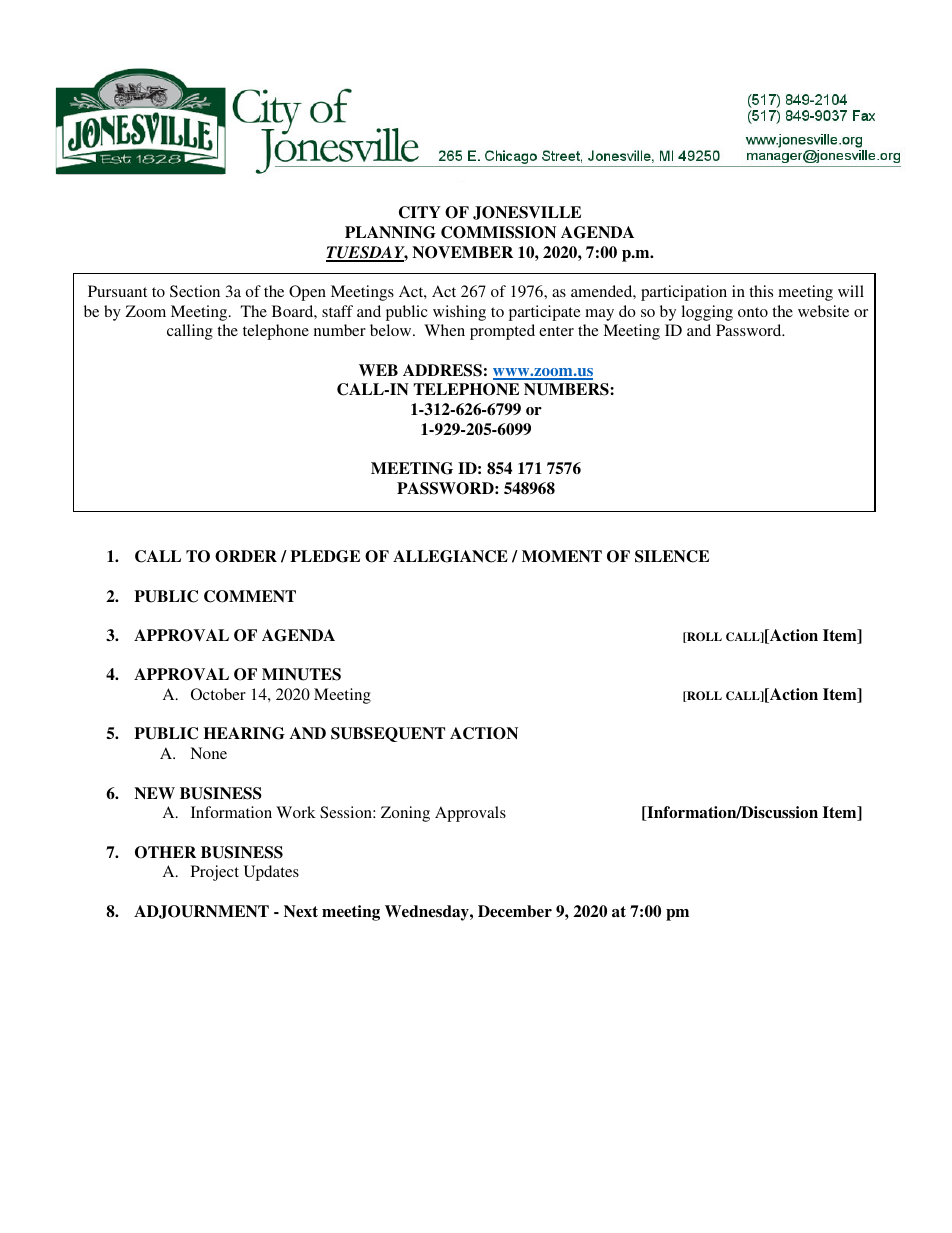 The width and height of the screenshot is (952, 1233). I want to click on ALLEGIANCE, so click(450, 556).
